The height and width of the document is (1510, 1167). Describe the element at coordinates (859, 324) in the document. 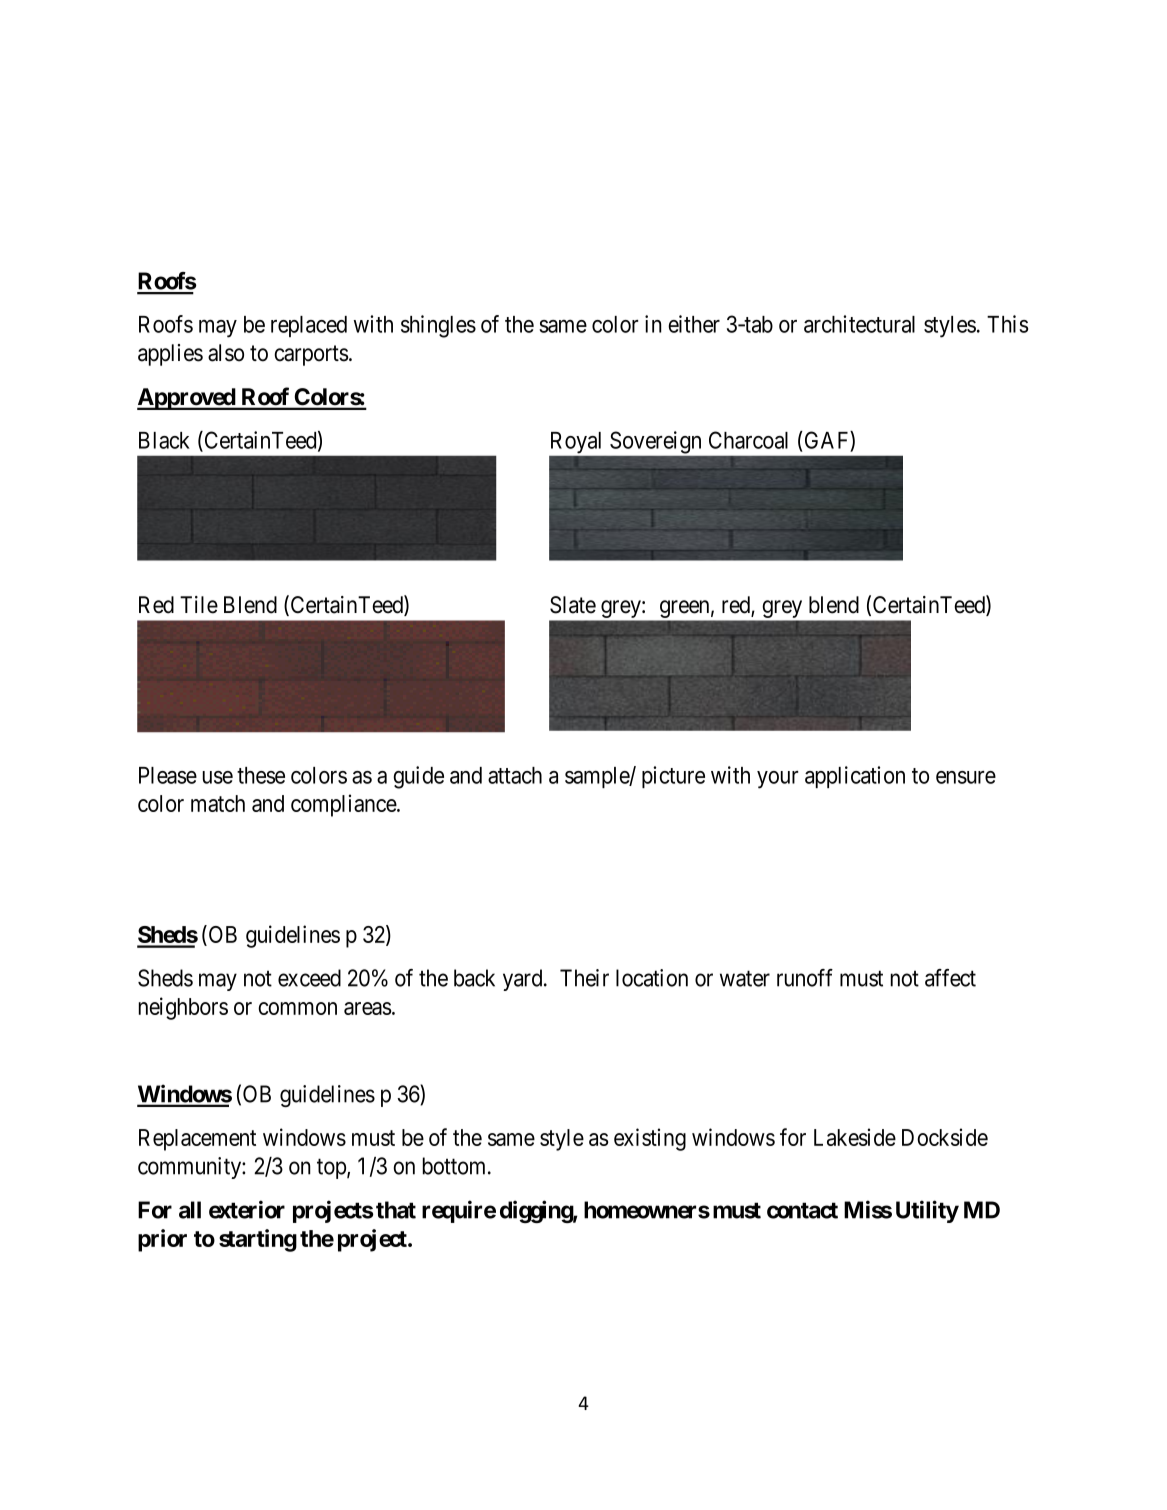

I see `architectural` at that location.
